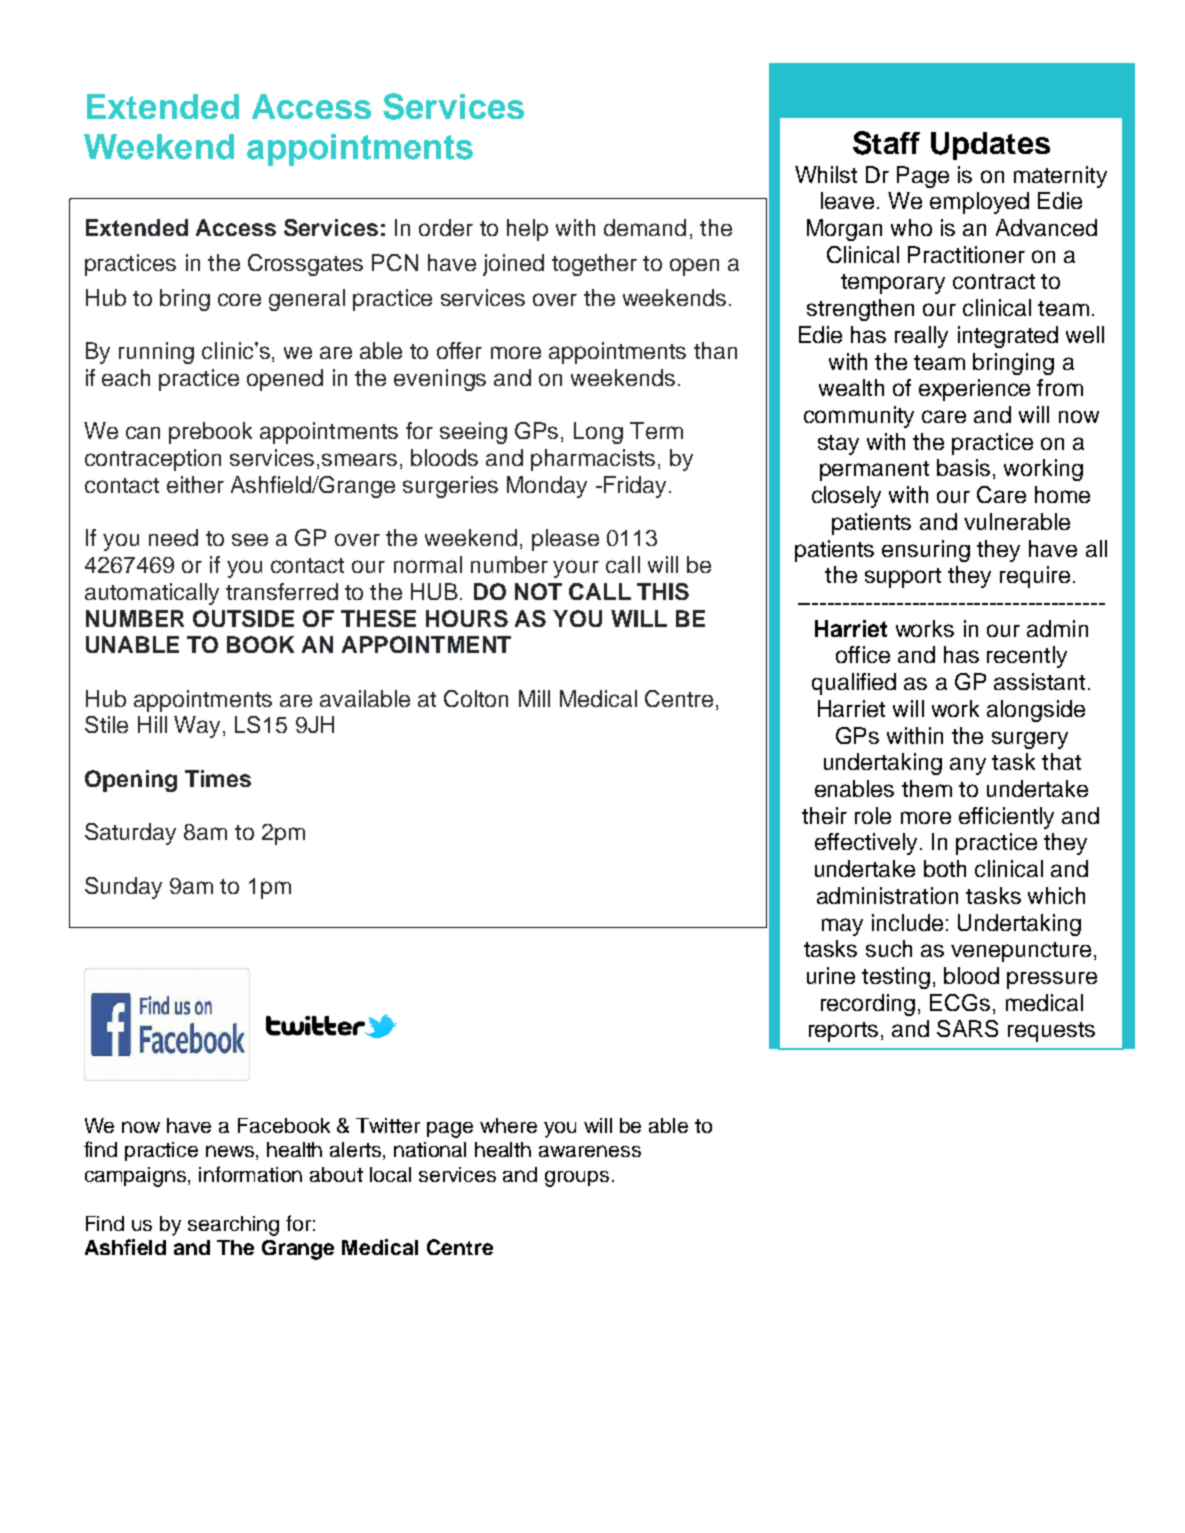 This screenshot has width=1185, height=1533. What do you see at coordinates (1039, 681) in the screenshot?
I see `assistant` at bounding box center [1039, 681].
